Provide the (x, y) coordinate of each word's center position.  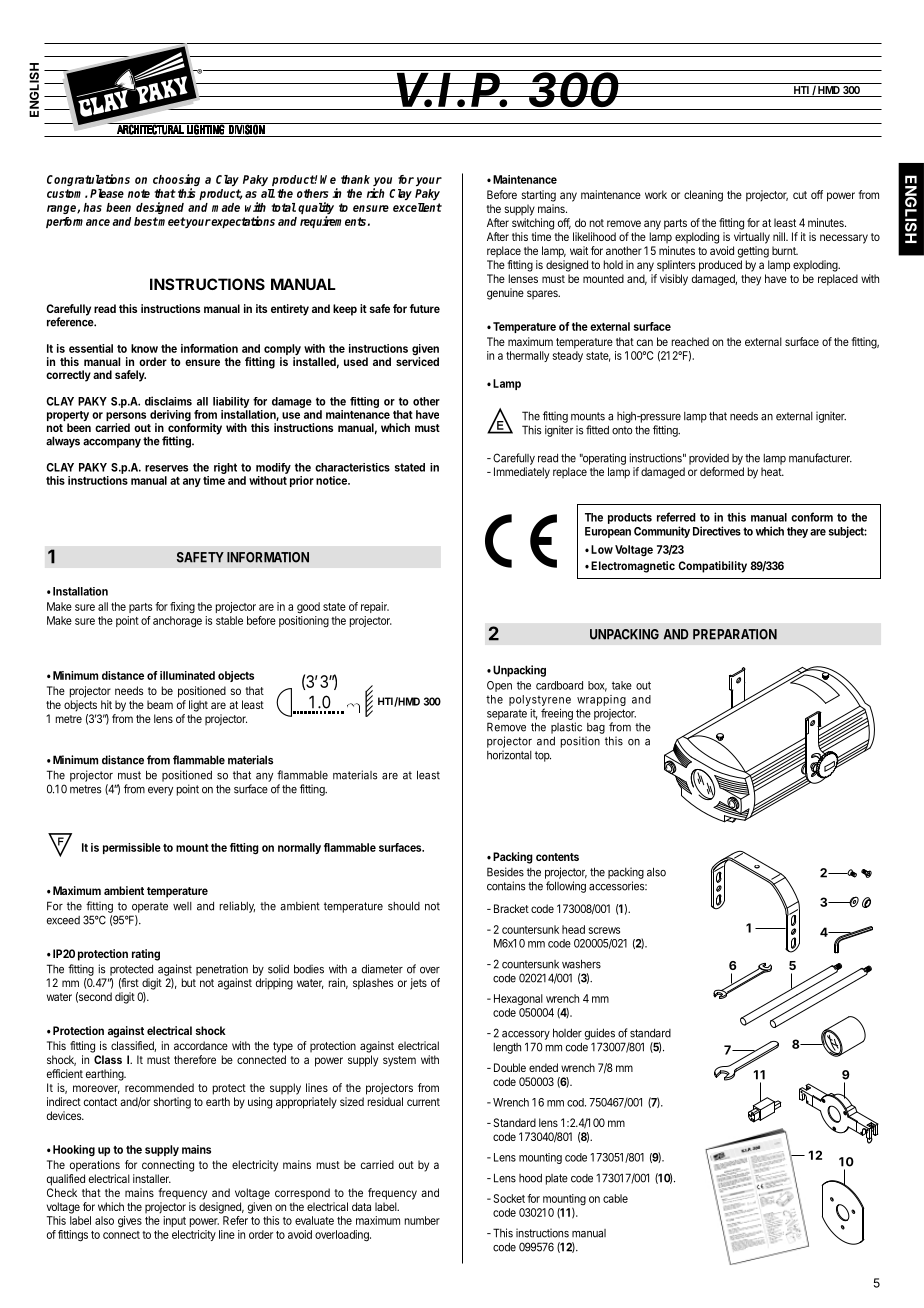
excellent (417, 207)
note (139, 193)
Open (499, 686)
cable (615, 1198)
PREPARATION (735, 634)
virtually (752, 238)
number (422, 1220)
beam (160, 704)
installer (152, 1178)
